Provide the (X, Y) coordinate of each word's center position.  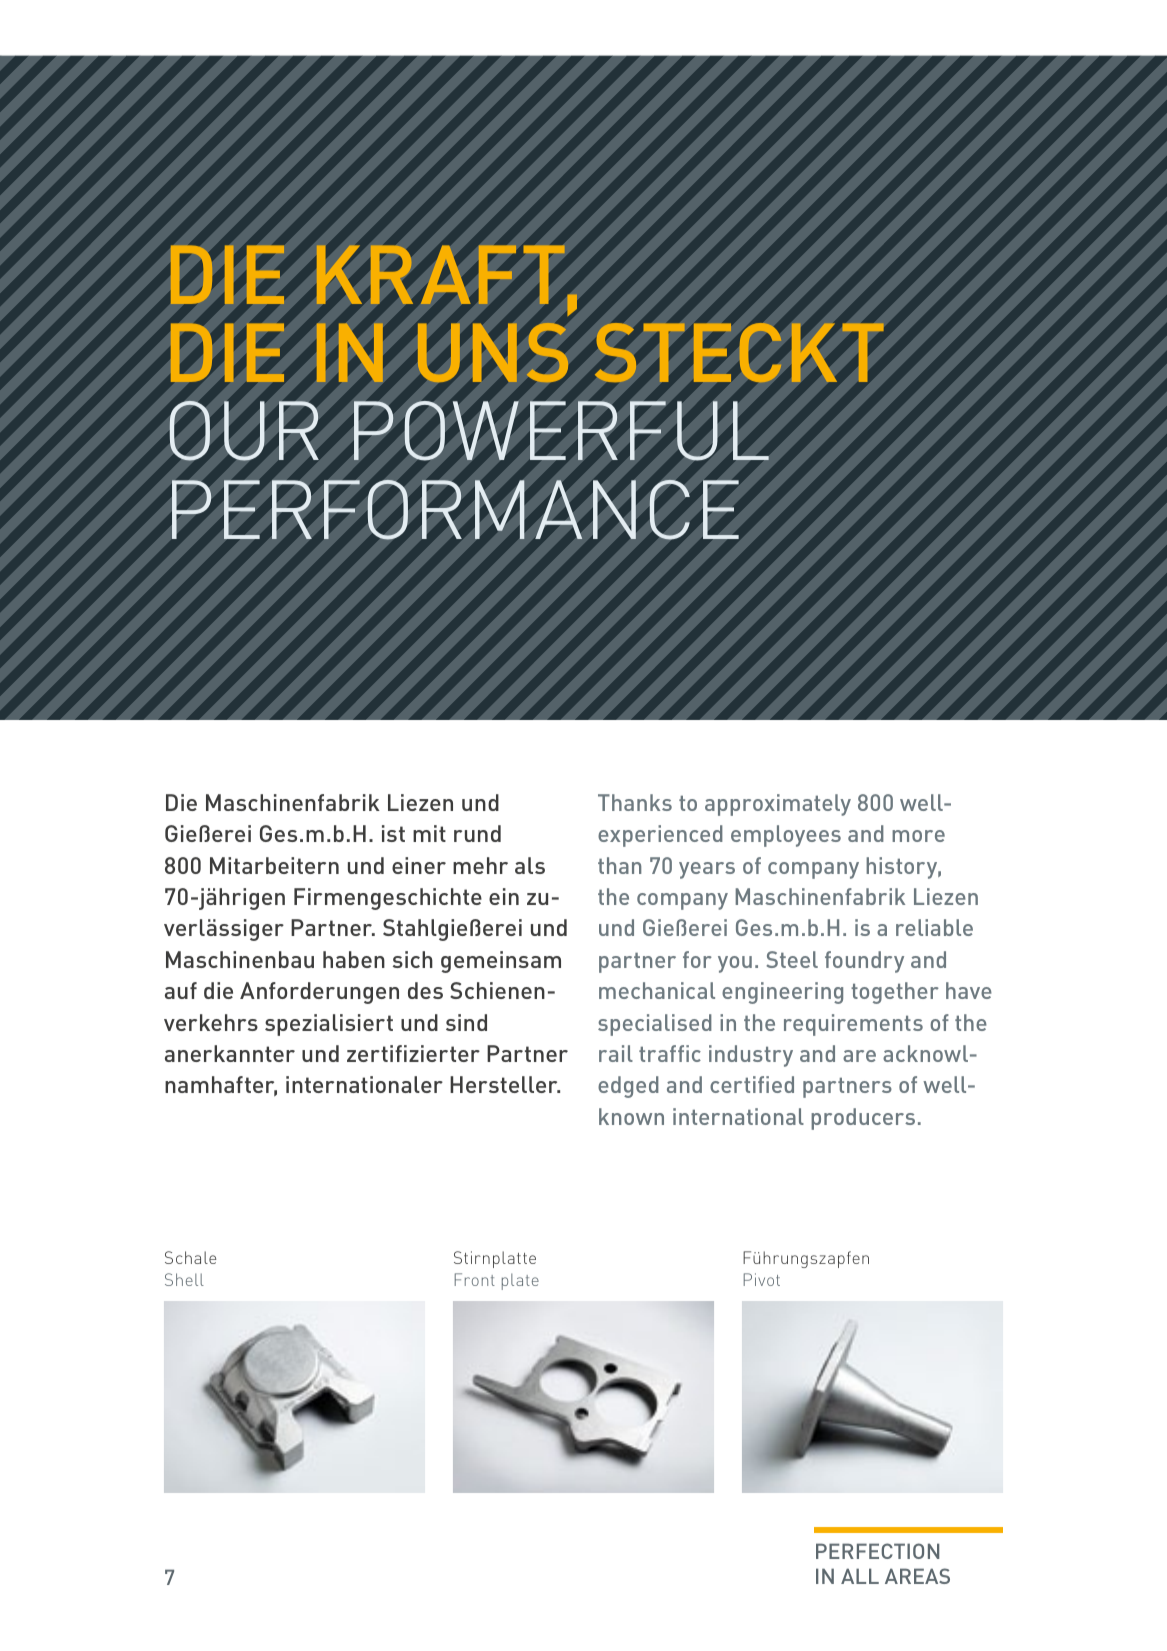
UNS (493, 352)
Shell (184, 1279)
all (860, 1576)
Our (244, 431)
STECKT (739, 352)
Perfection (877, 1551)
